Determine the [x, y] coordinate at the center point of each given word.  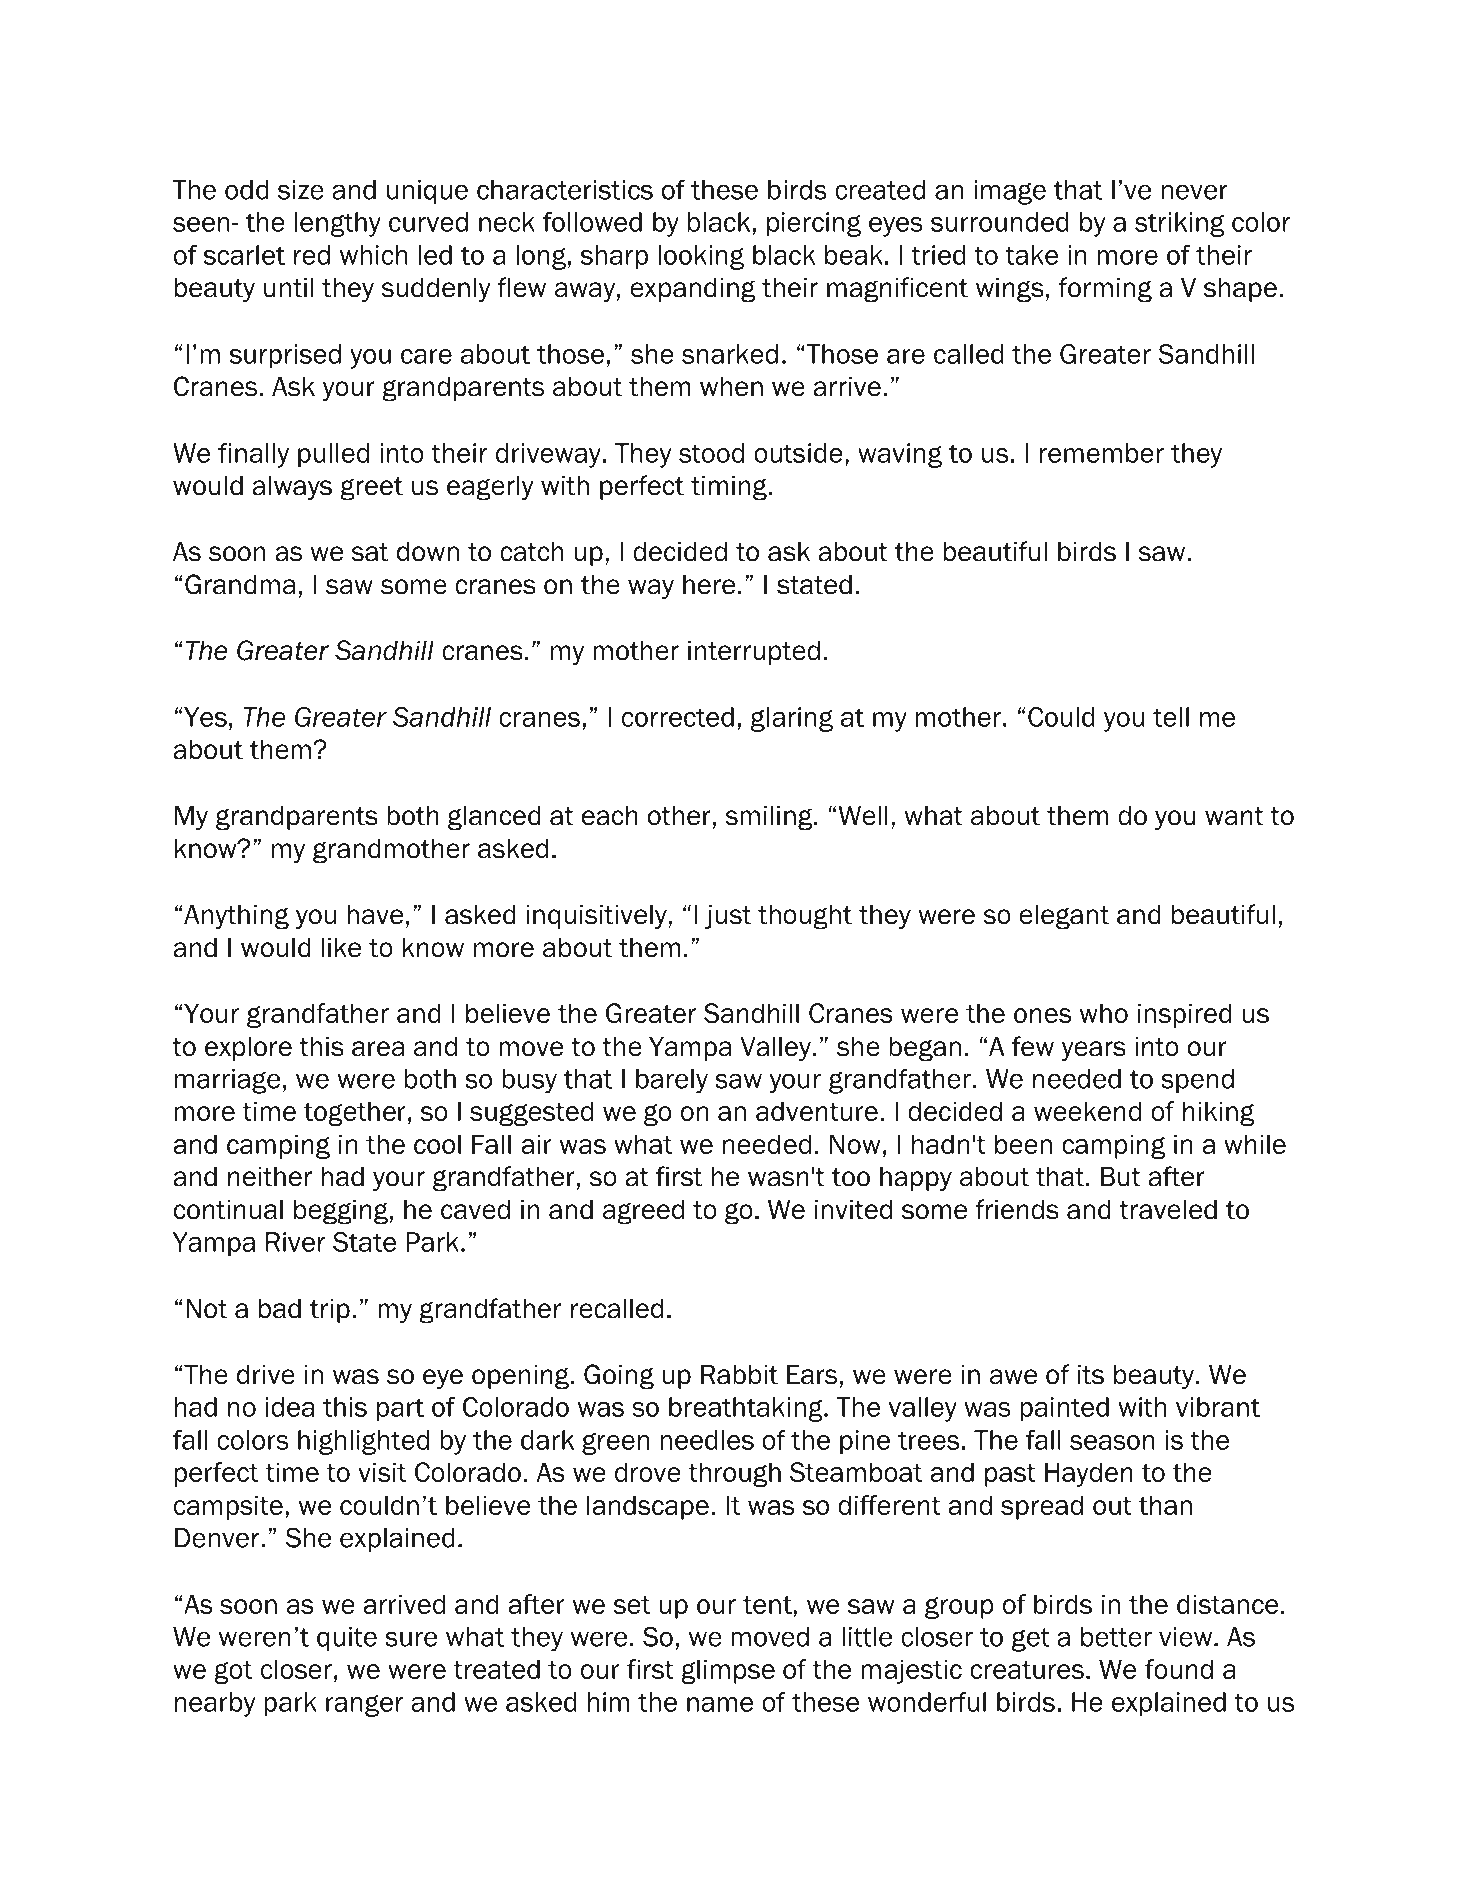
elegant [1064, 917]
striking [1179, 224]
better [1116, 1637]
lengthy [338, 224]
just [728, 917]
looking [701, 257]
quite [347, 1639]
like [341, 948]
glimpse [728, 1671]
